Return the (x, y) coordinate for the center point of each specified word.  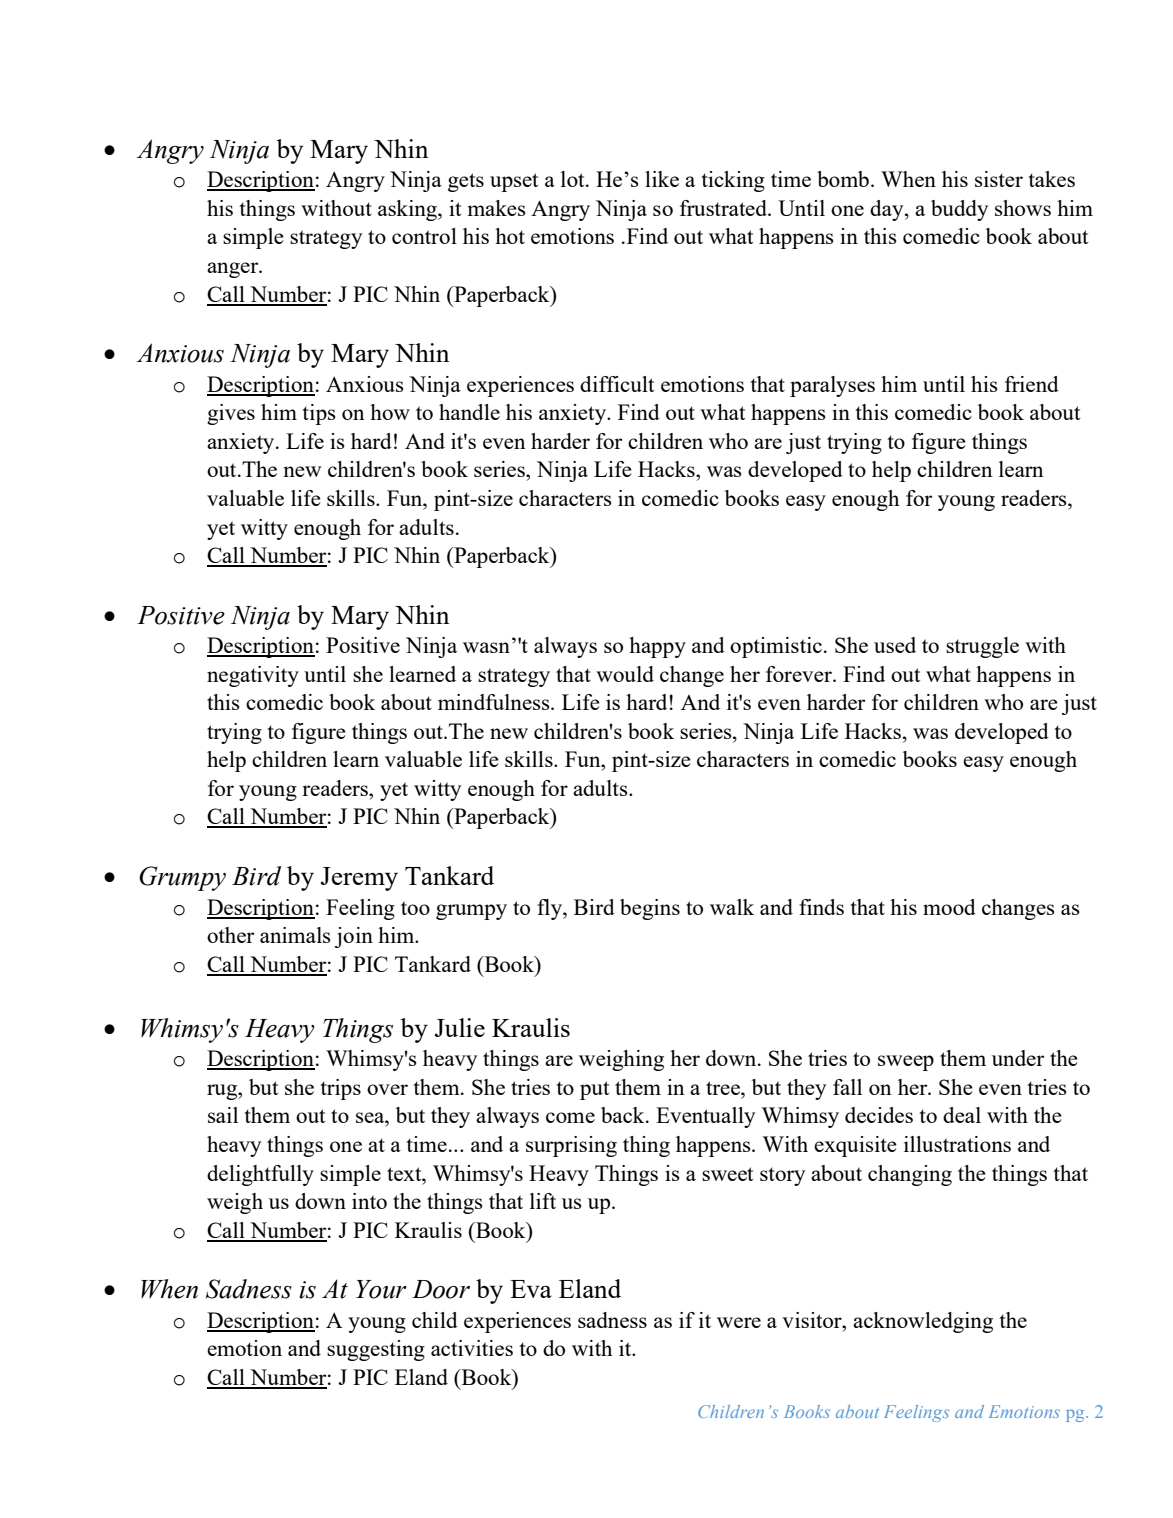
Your (381, 1289)
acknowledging (923, 1322)
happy (657, 647)
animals (295, 935)
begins (650, 909)
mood (949, 907)
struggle (982, 647)
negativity (253, 676)
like (662, 179)
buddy (959, 210)
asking (408, 210)
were (739, 1322)
